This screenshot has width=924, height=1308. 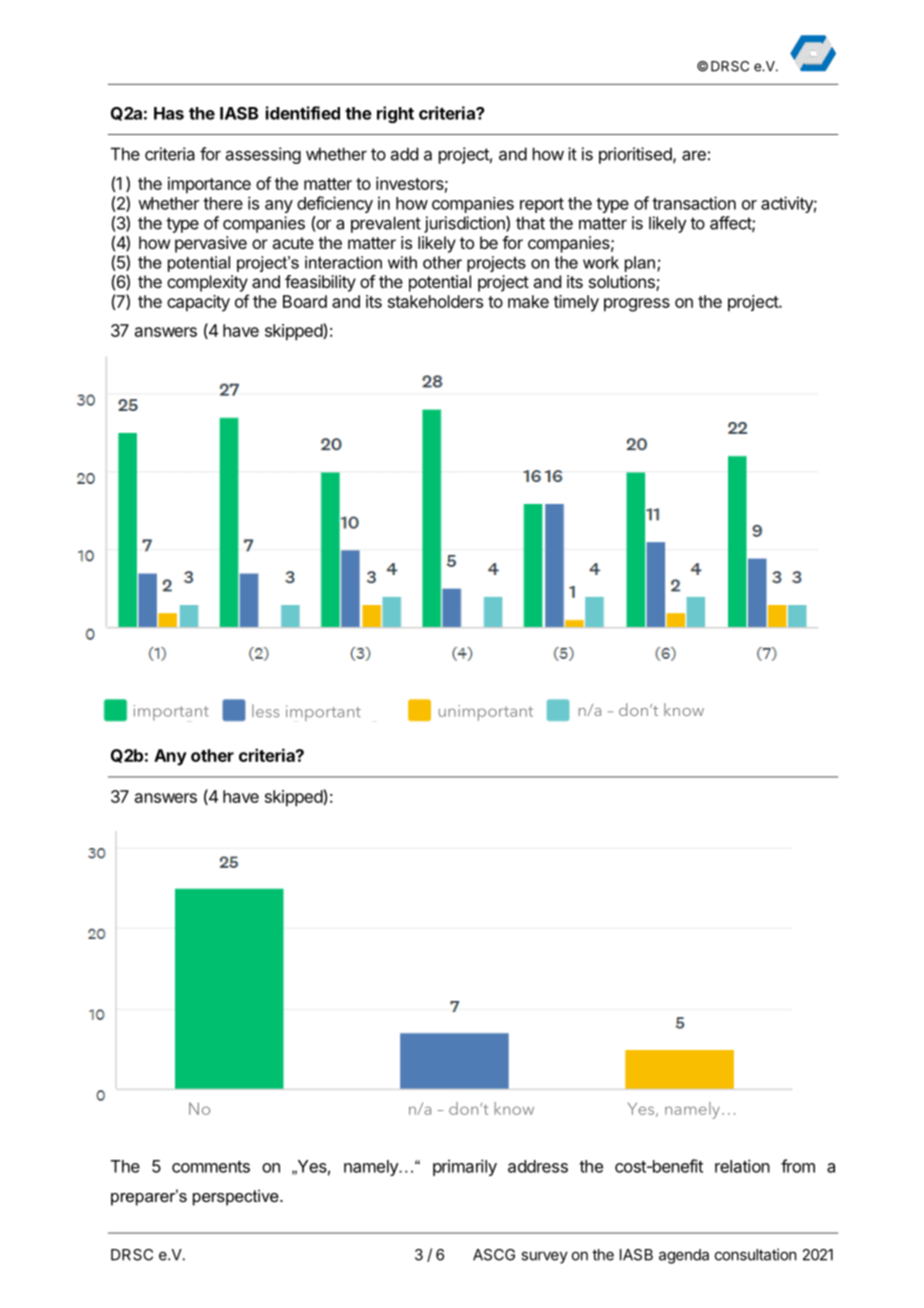 I want to click on assessing, so click(x=263, y=155).
